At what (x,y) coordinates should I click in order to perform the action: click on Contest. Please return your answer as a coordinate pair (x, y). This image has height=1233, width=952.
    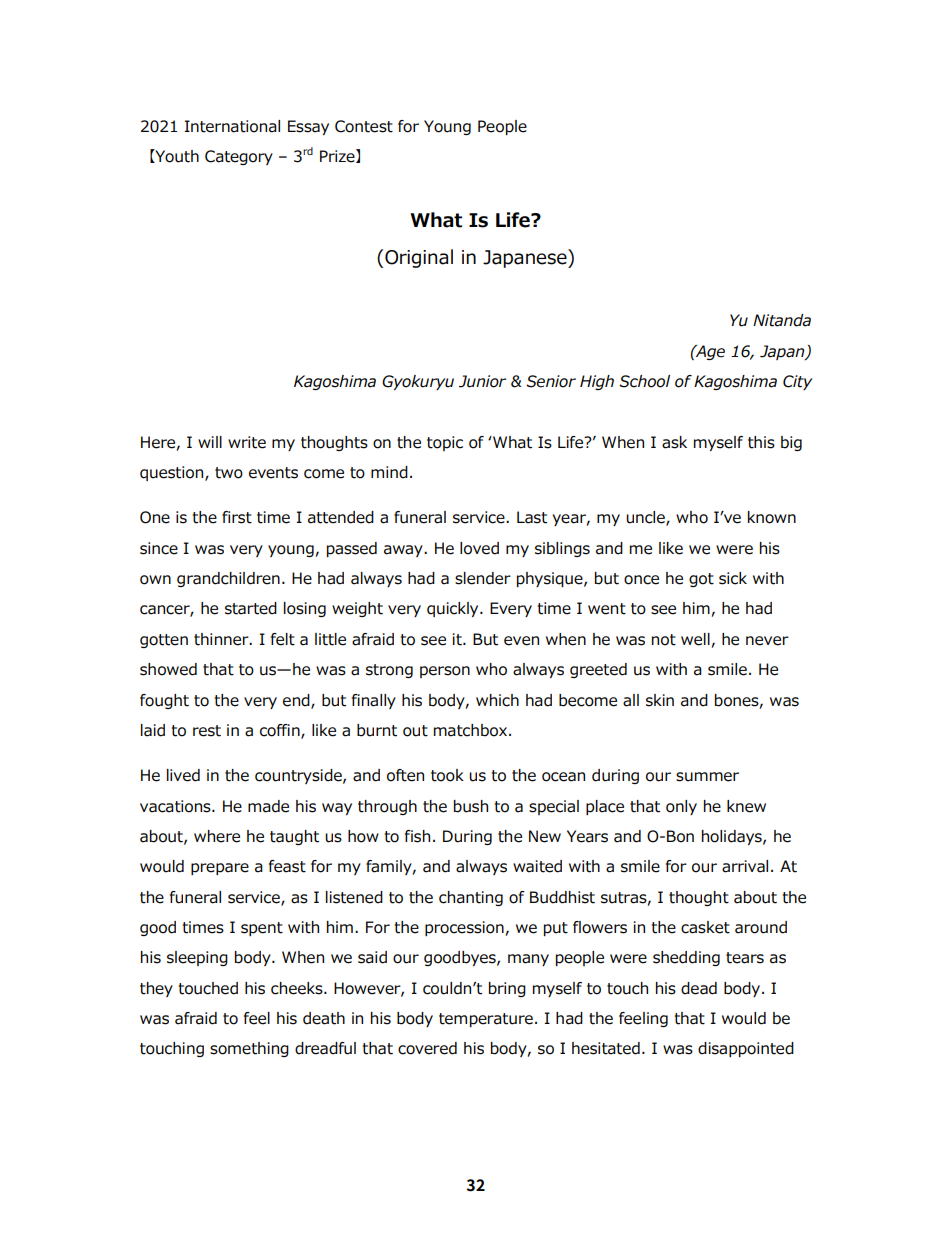
    Looking at the image, I should click on (364, 126).
